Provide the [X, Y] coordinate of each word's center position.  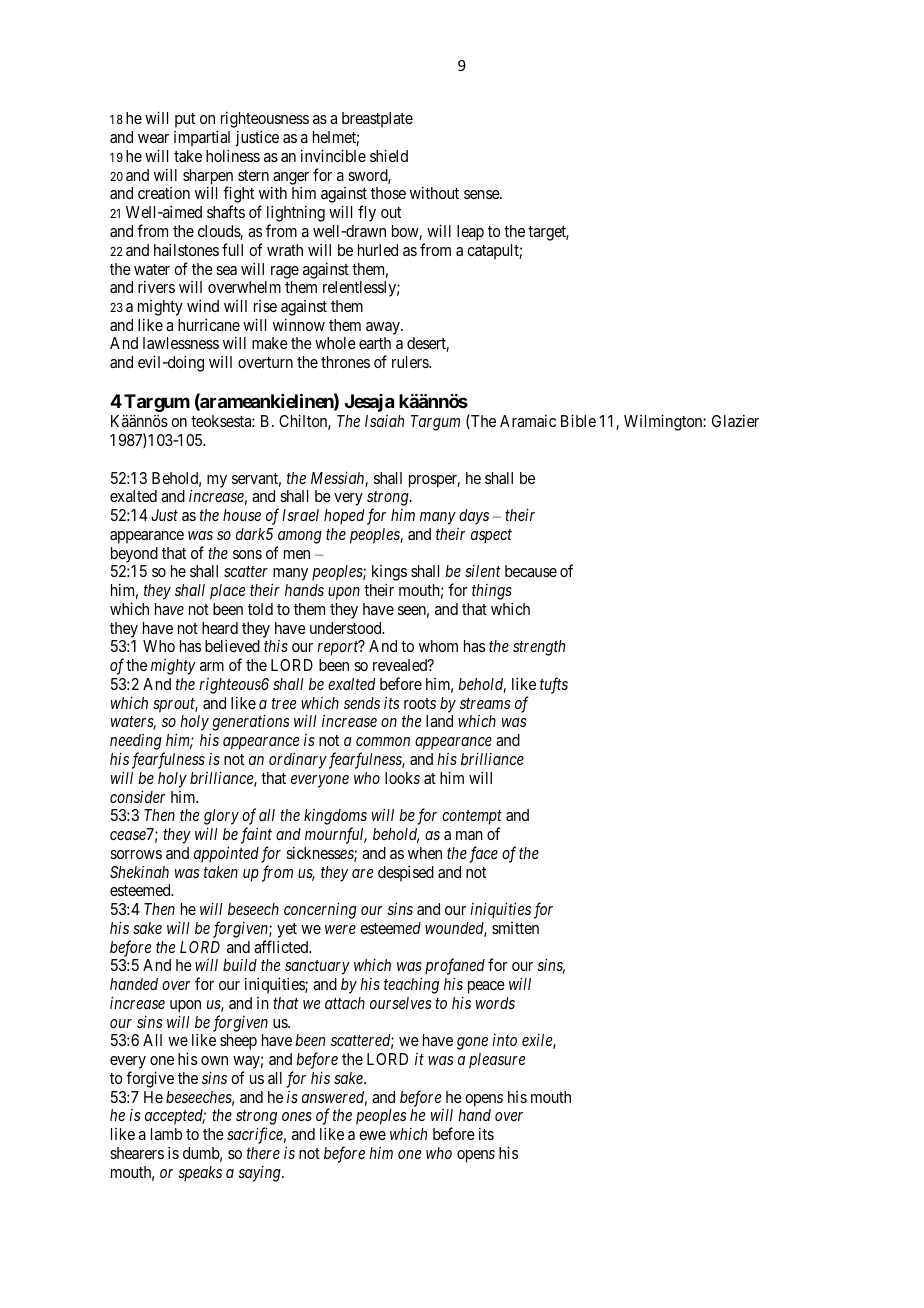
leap [470, 233]
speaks [200, 1174]
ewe [372, 1135]
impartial [202, 140]
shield [389, 155]
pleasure [497, 1061]
